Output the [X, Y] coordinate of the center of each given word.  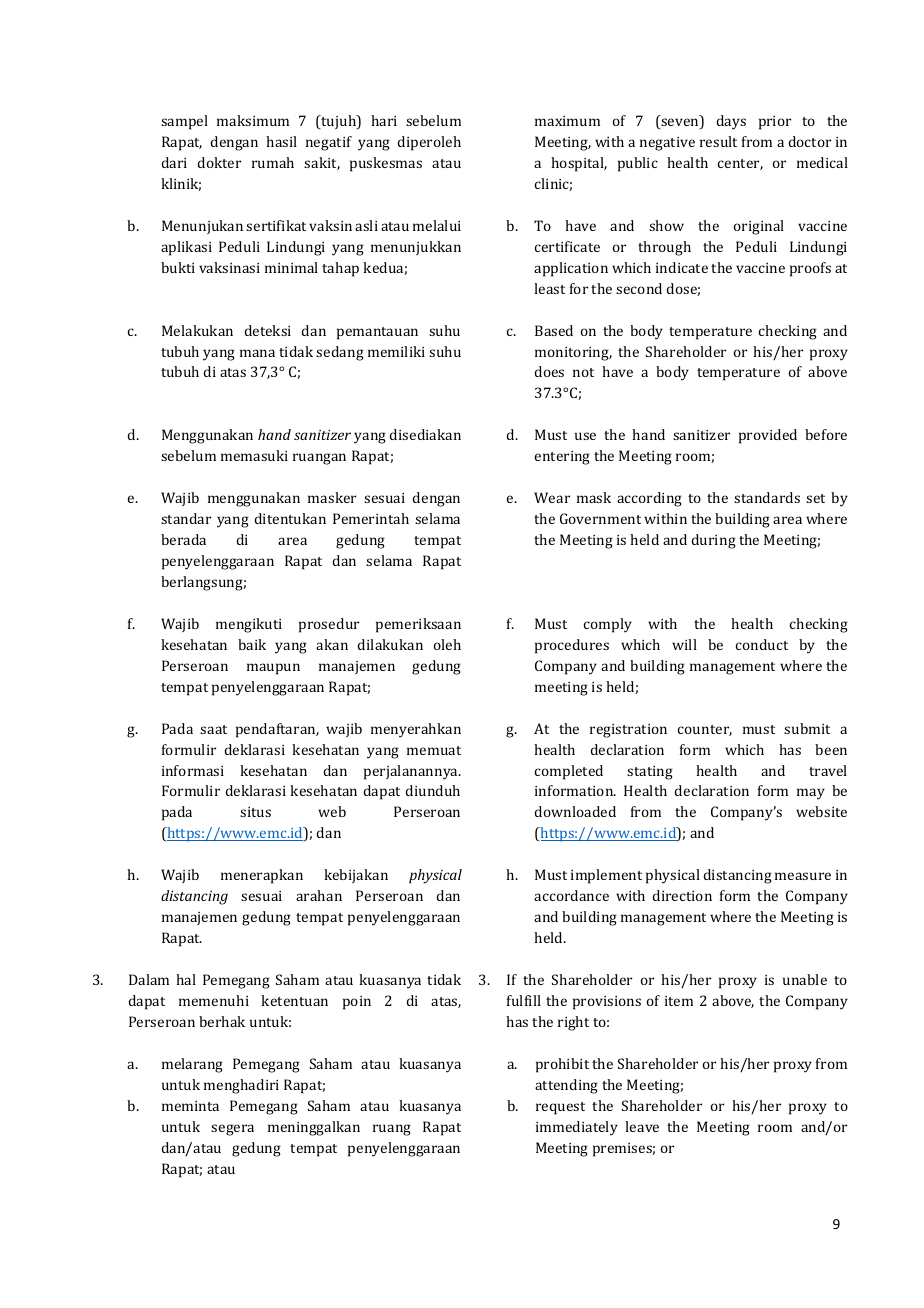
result [718, 141]
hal [186, 979]
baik [252, 644]
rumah [273, 162]
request [560, 1108]
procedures [572, 646]
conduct [762, 644]
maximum [567, 121]
